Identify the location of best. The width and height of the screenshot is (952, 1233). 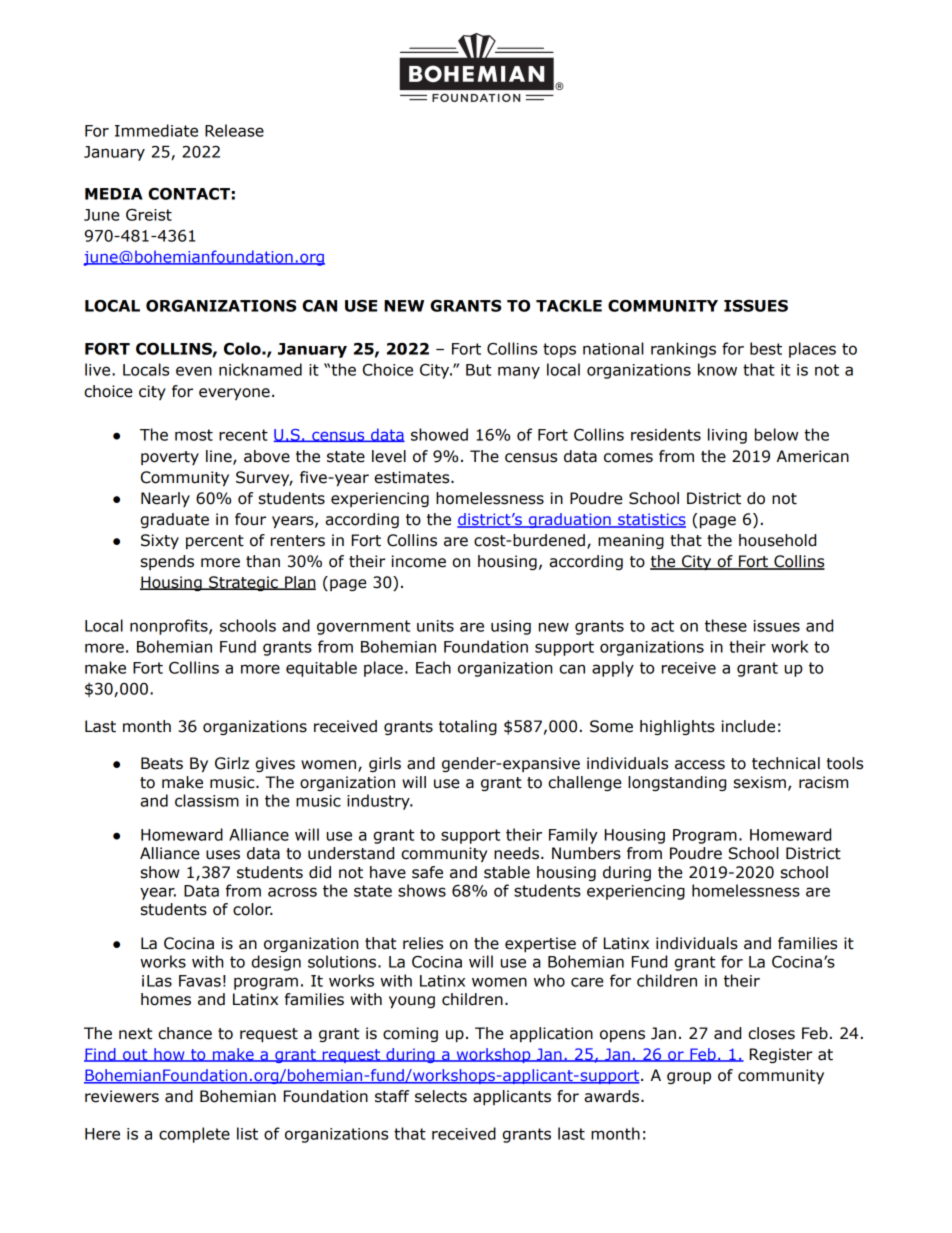
(766, 348).
